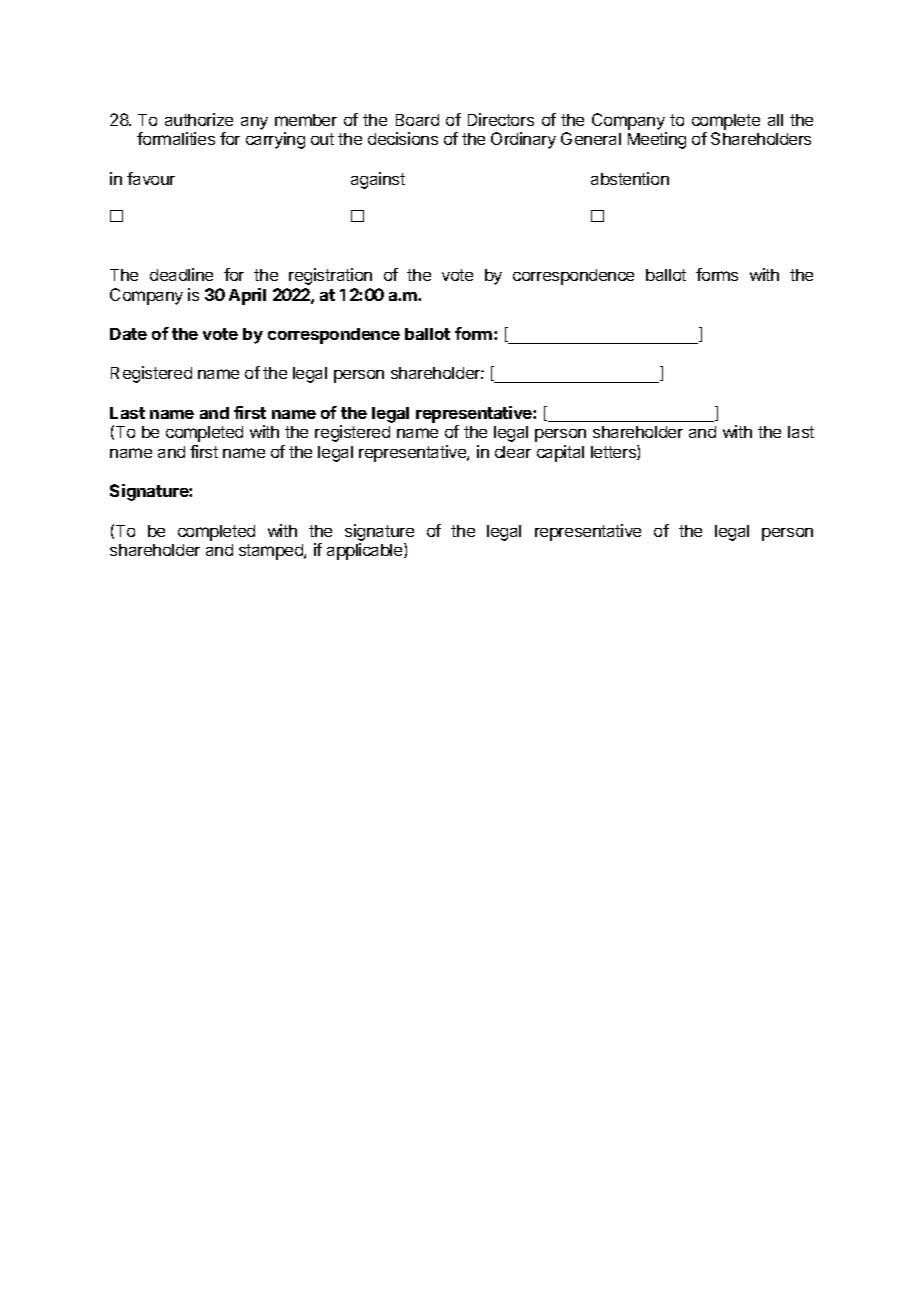 This screenshot has height=1308, width=924. I want to click on against, so click(378, 180).
